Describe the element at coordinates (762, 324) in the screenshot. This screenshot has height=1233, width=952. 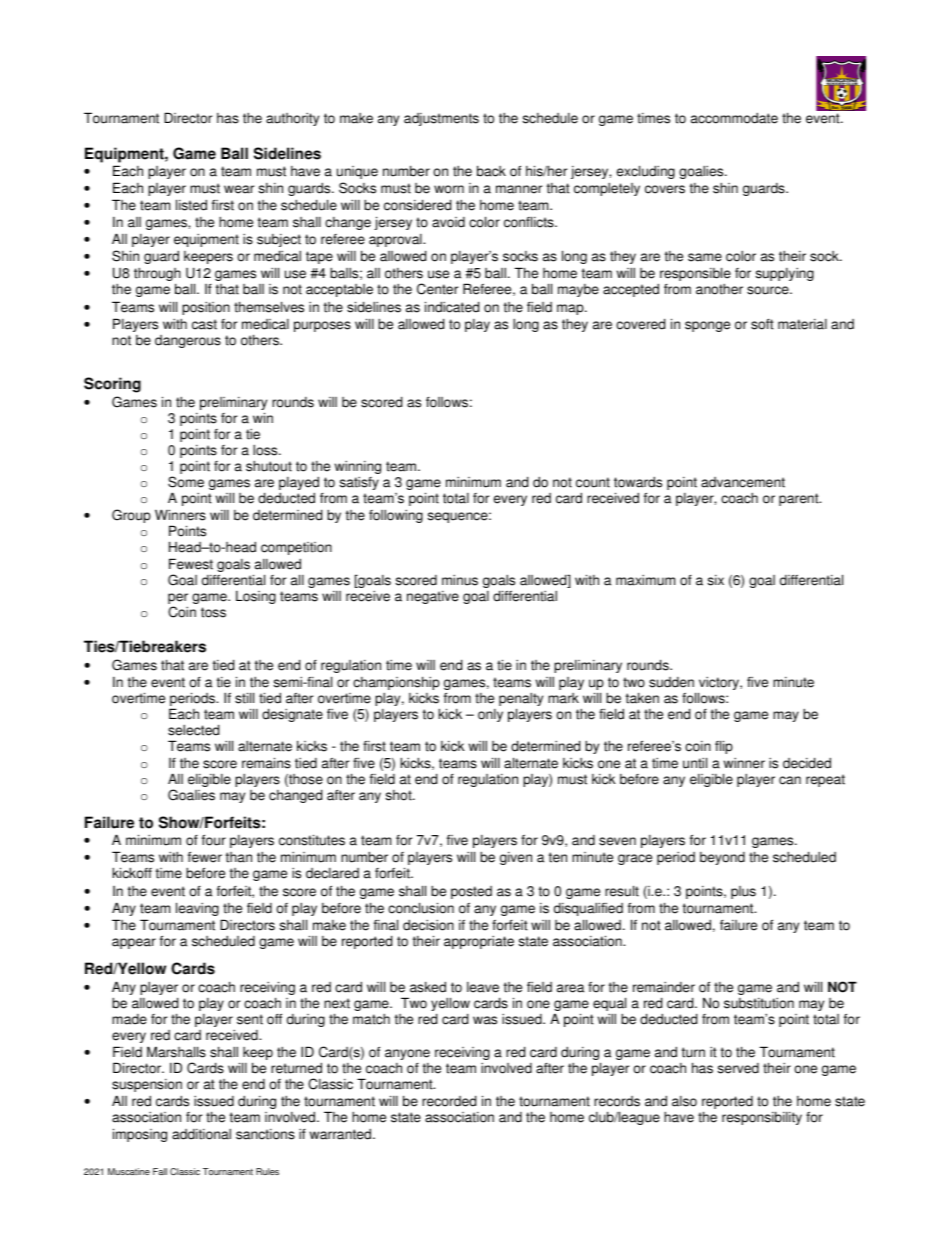
I see `soft` at that location.
